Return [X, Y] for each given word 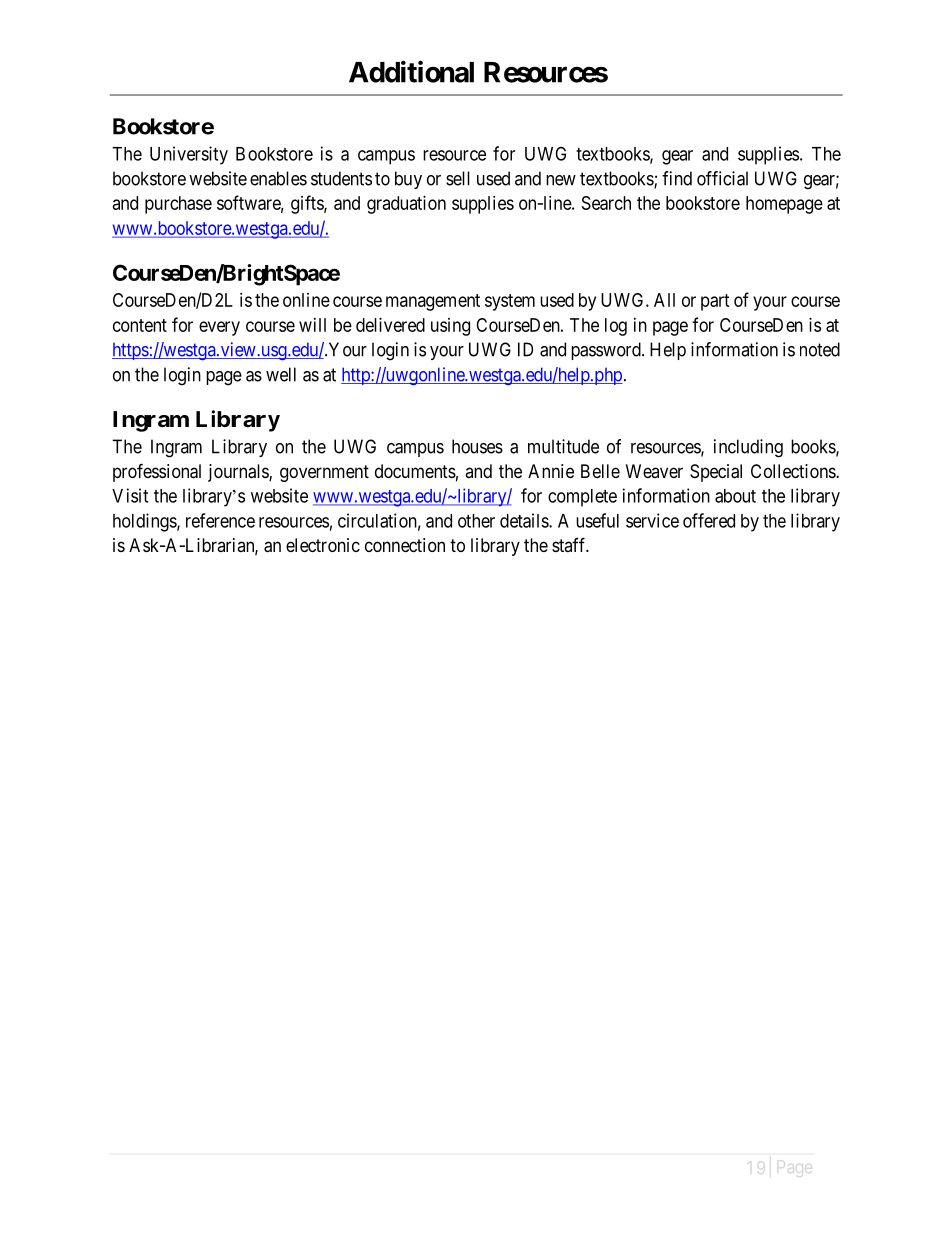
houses [477, 446]
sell [458, 178]
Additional [411, 71]
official [722, 178]
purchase [178, 205]
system [510, 302]
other [476, 521]
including [748, 448]
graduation [406, 205]
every [219, 328]
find [677, 178]
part [715, 302]
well [281, 374]
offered [709, 520]
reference [220, 520]
